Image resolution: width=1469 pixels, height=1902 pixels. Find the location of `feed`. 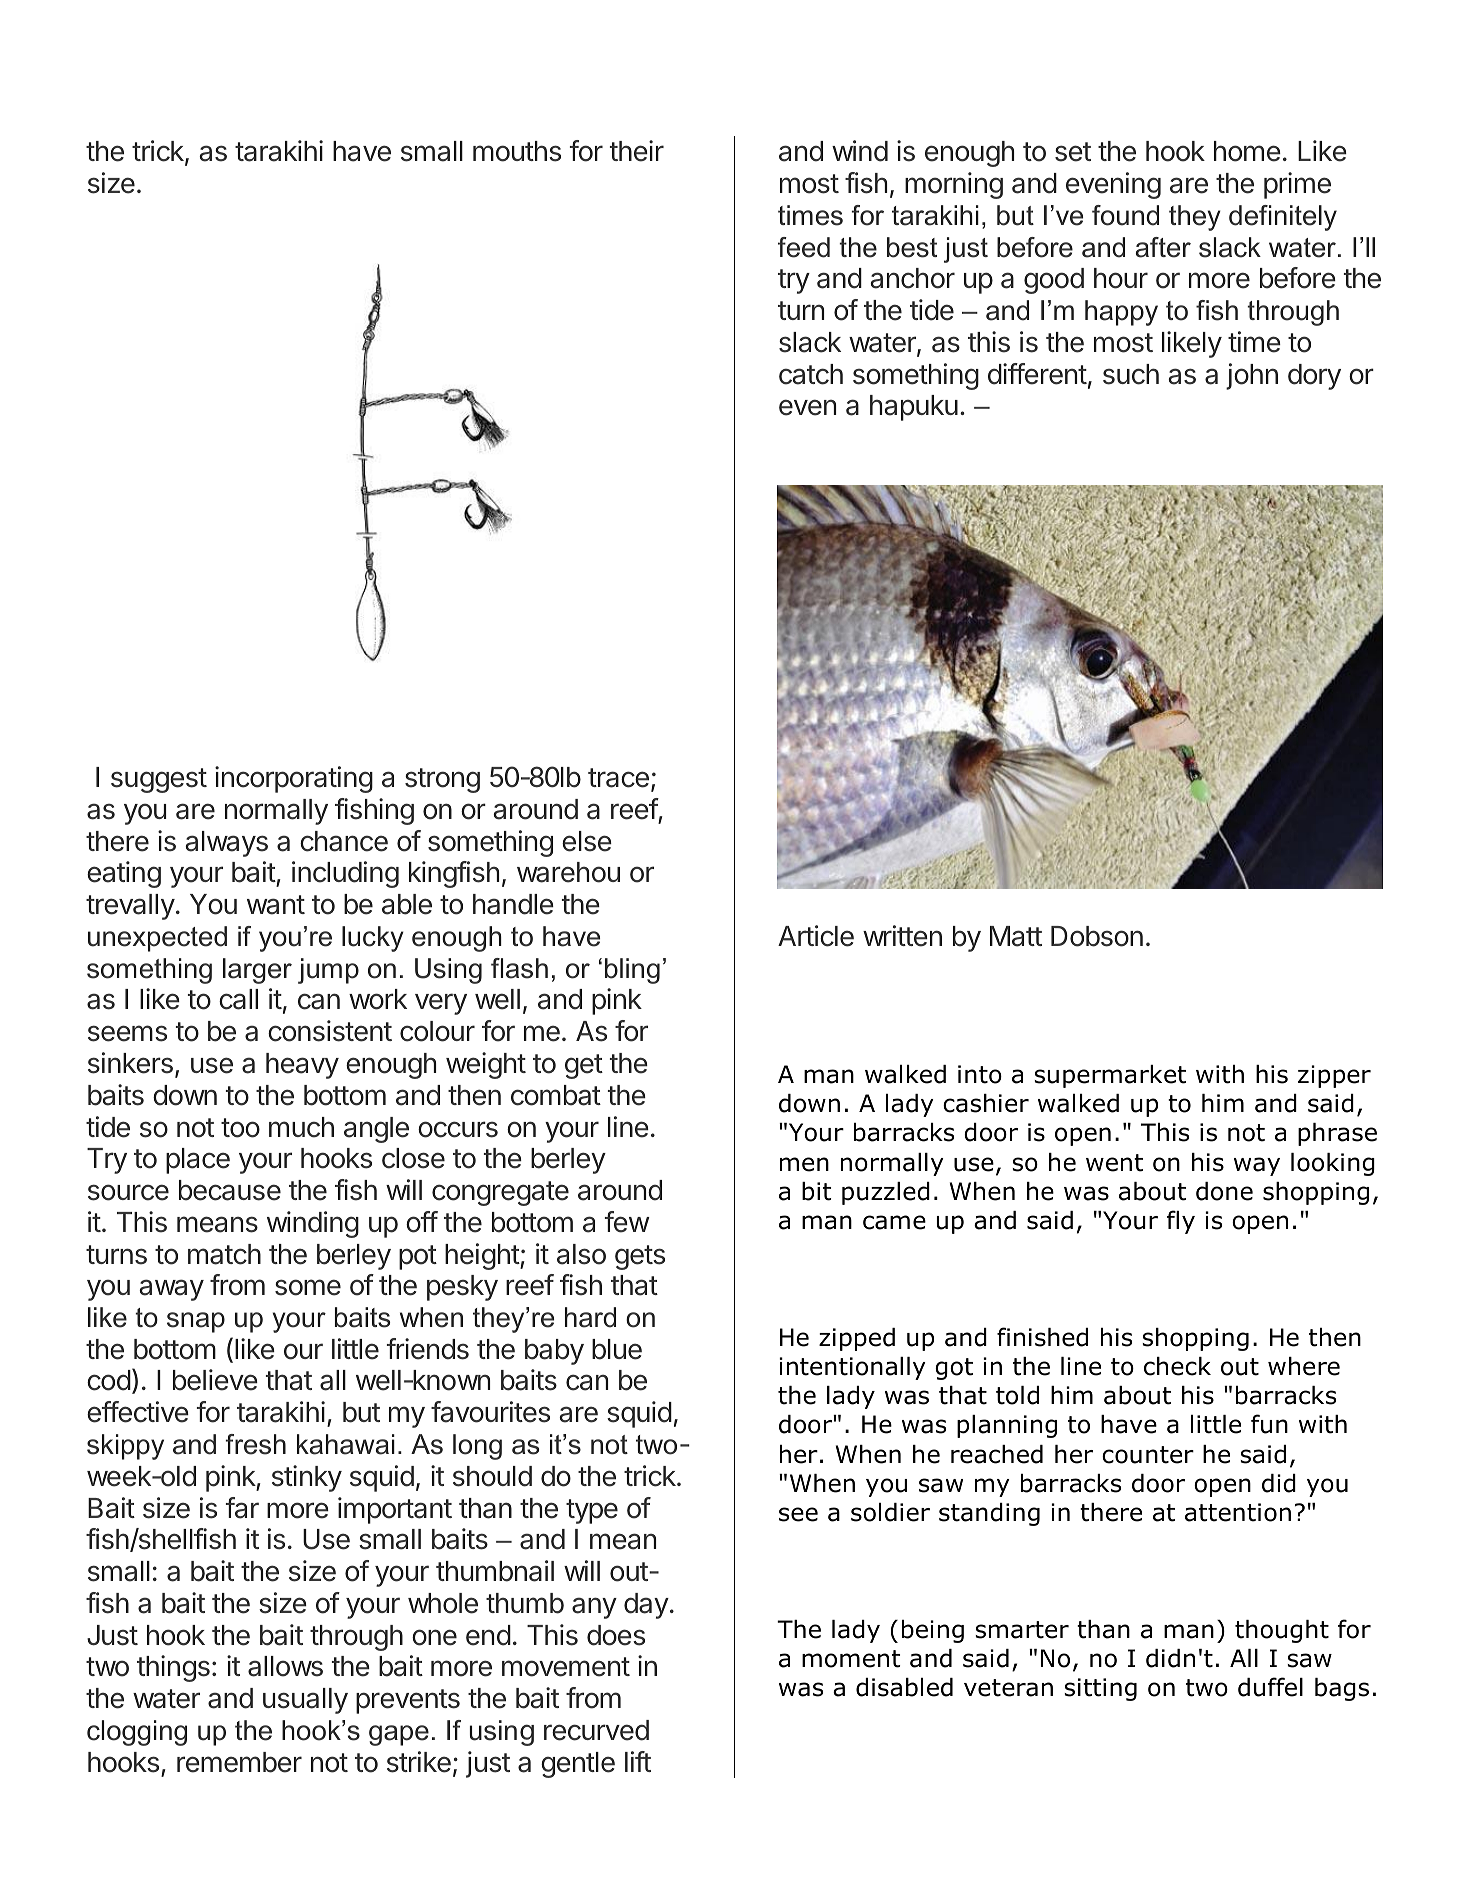

feed is located at coordinates (804, 247).
